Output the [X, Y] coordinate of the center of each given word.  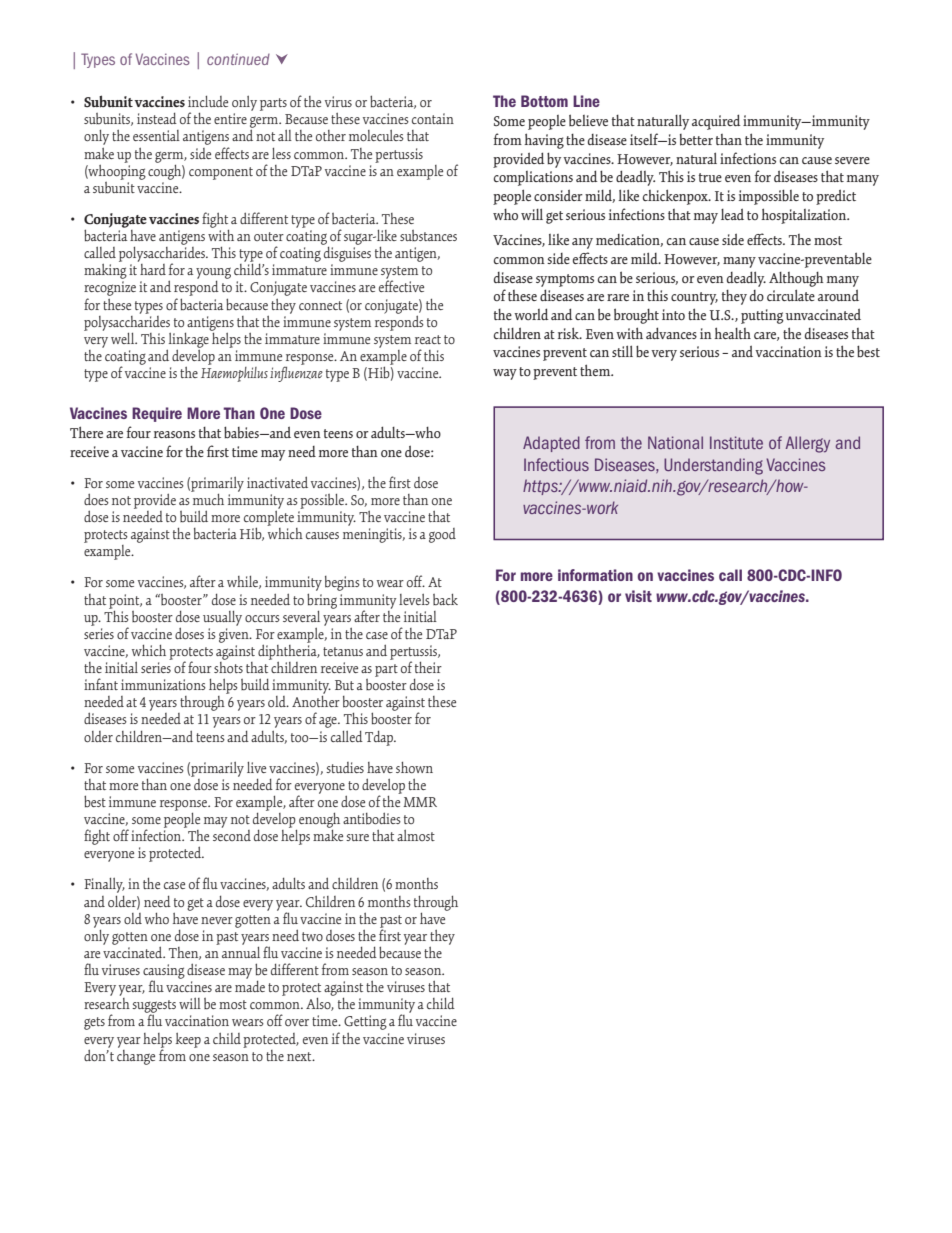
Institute [736, 442]
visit [638, 596]
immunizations [163, 684]
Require [157, 414]
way [505, 374]
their [428, 667]
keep [188, 1040]
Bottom [544, 101]
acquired [716, 122]
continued [238, 59]
